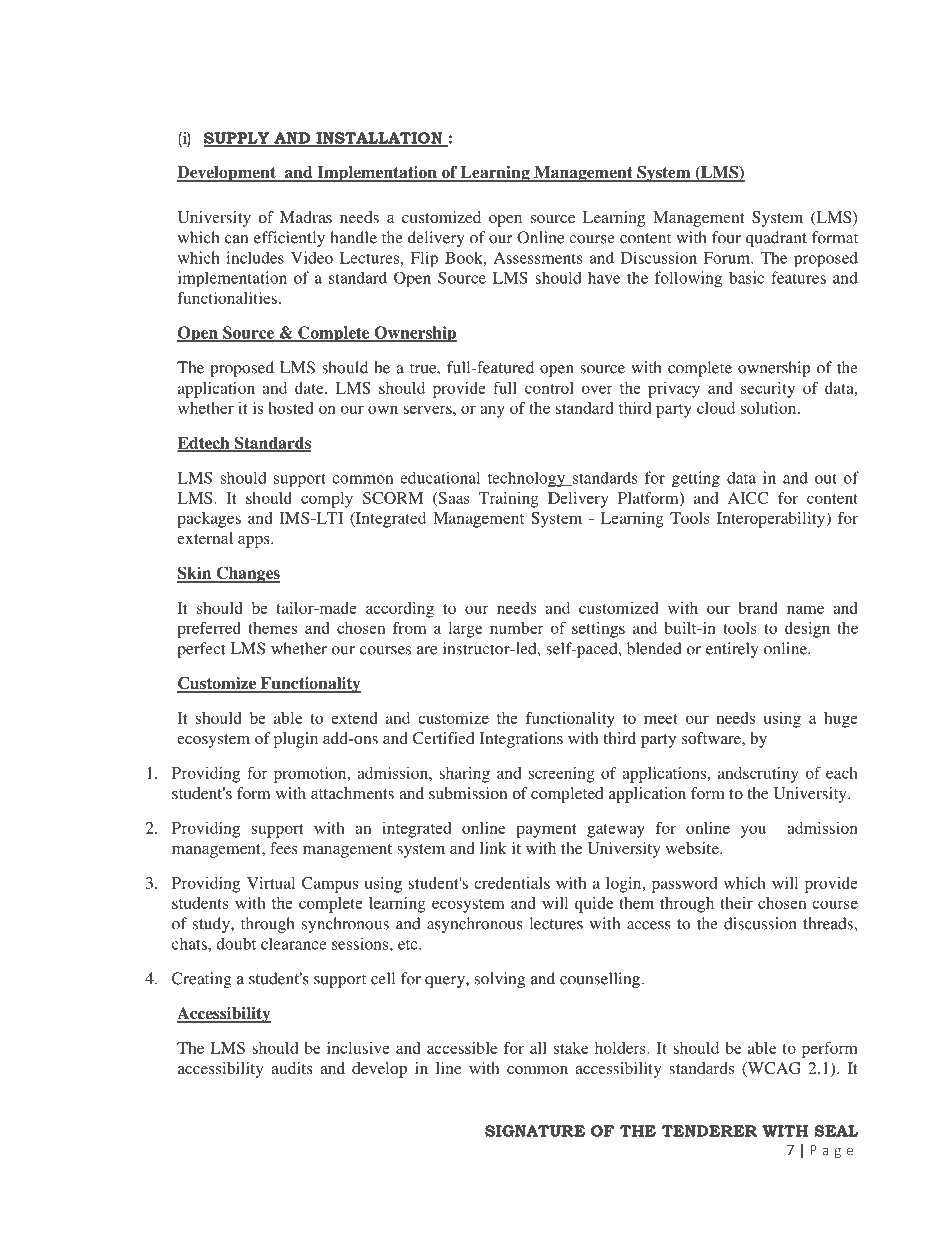  What do you see at coordinates (517, 628) in the screenshot?
I see `number` at bounding box center [517, 628].
